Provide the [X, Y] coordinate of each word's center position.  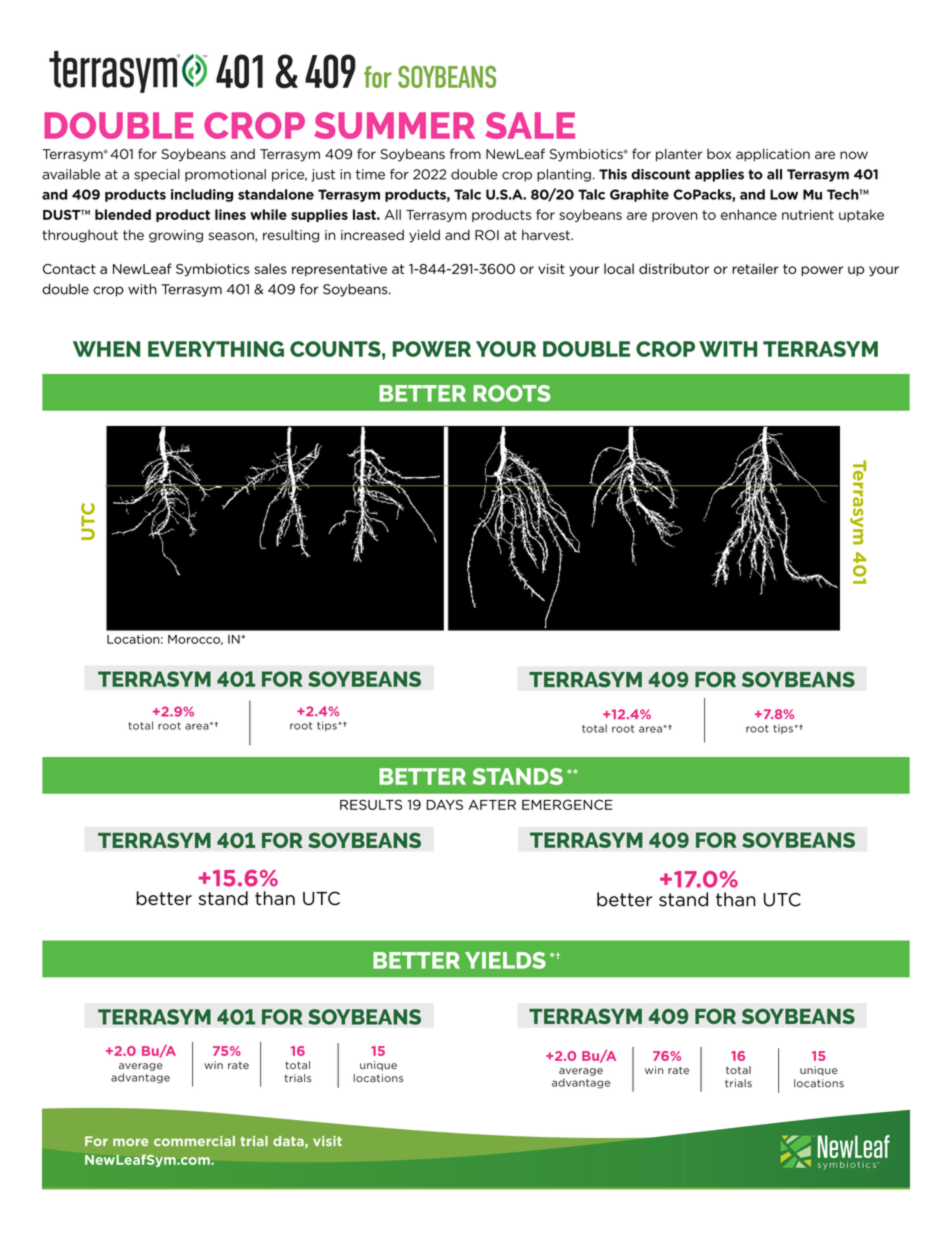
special [157, 175]
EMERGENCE [567, 804]
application [773, 155]
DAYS [445, 804]
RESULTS [371, 804]
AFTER [492, 805]
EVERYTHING [216, 349]
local [619, 268]
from [465, 154]
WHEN [106, 349]
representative [339, 270]
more [131, 1142]
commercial [194, 1141]
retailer [755, 268]
